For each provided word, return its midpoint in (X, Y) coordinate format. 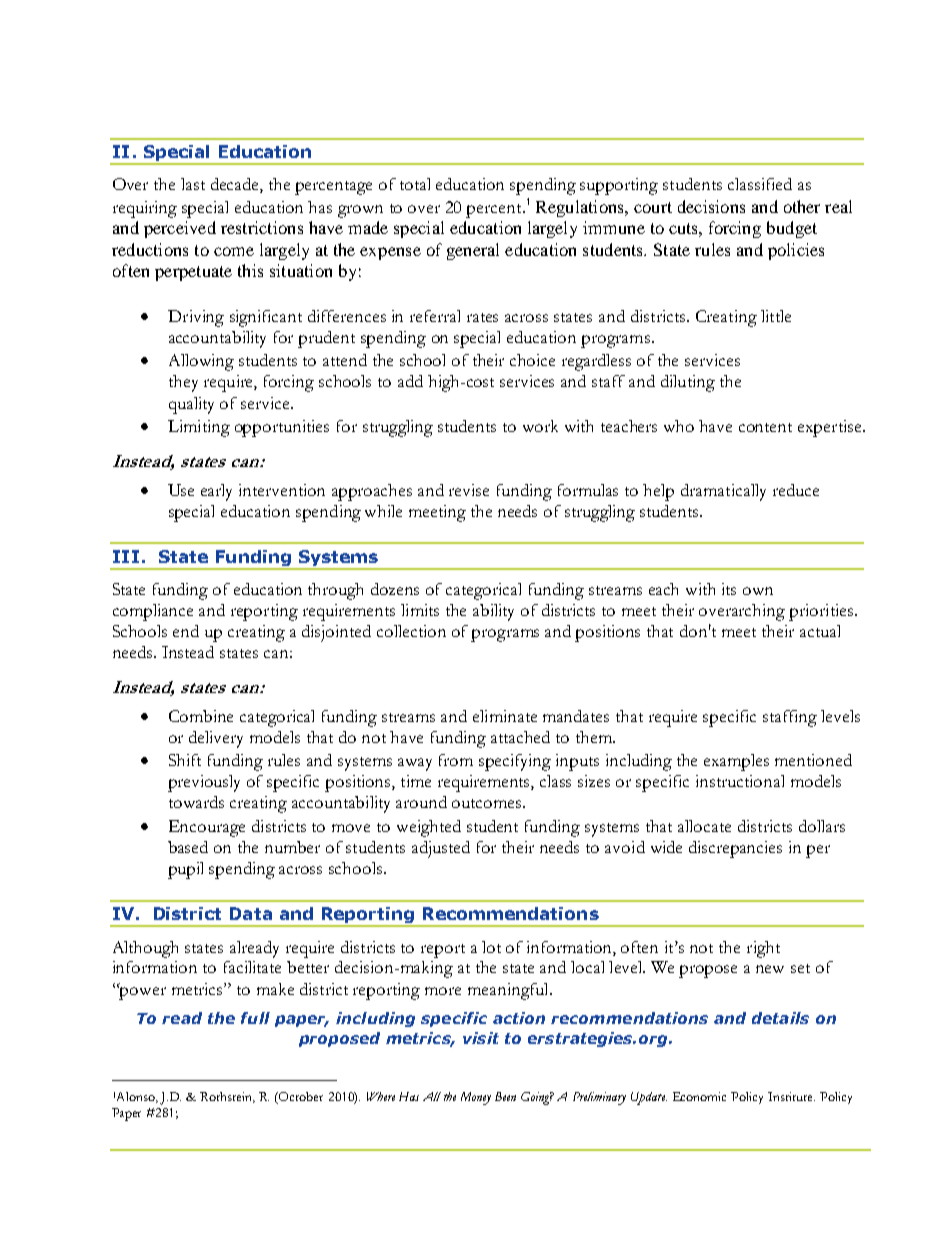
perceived (180, 229)
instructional (740, 781)
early (216, 492)
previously (204, 783)
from (456, 760)
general (473, 251)
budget (792, 229)
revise (469, 490)
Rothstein (227, 1097)
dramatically (723, 492)
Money (476, 1098)
